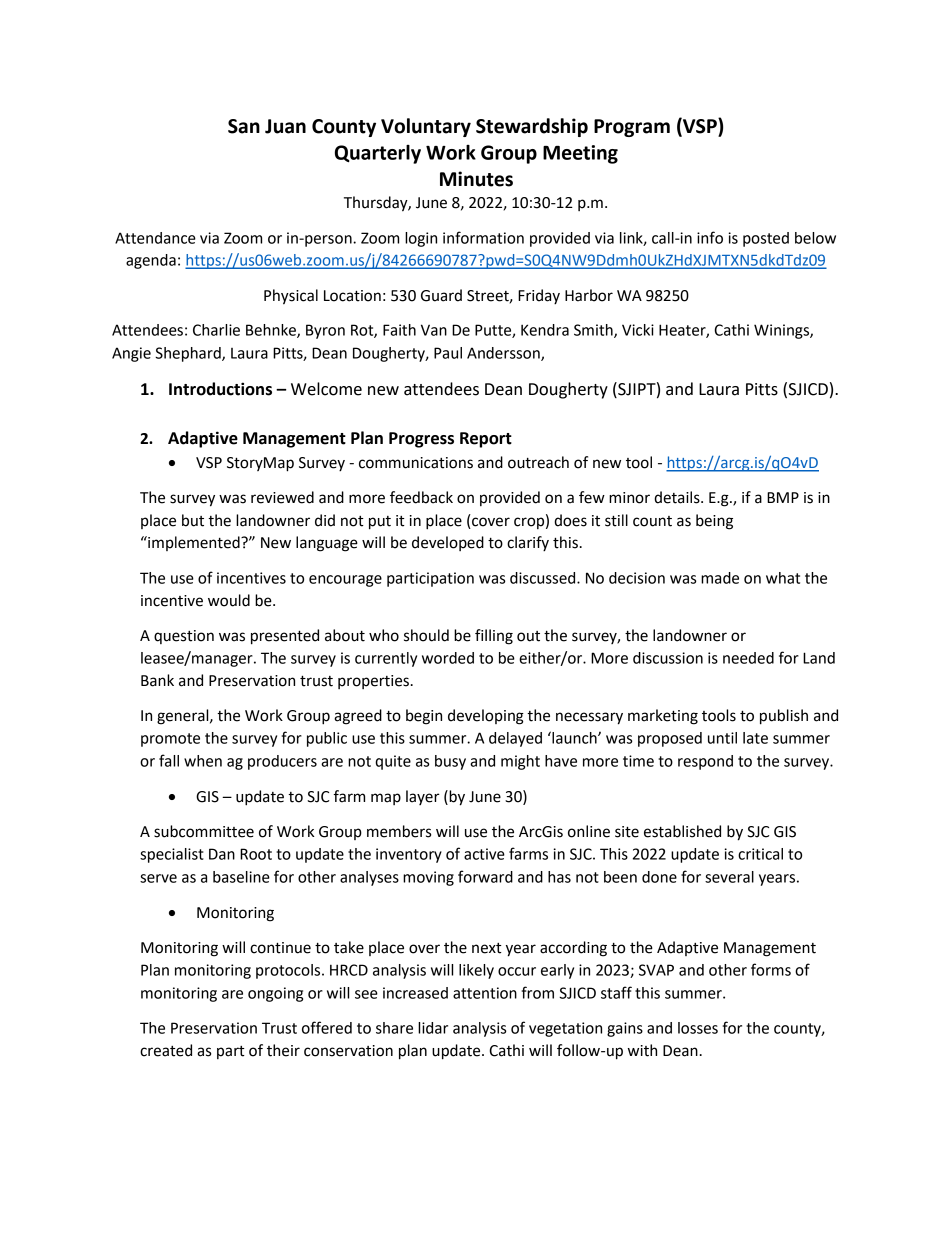 This screenshot has height=1233, width=952. Describe the element at coordinates (486, 440) in the screenshot. I see `Report` at that location.
